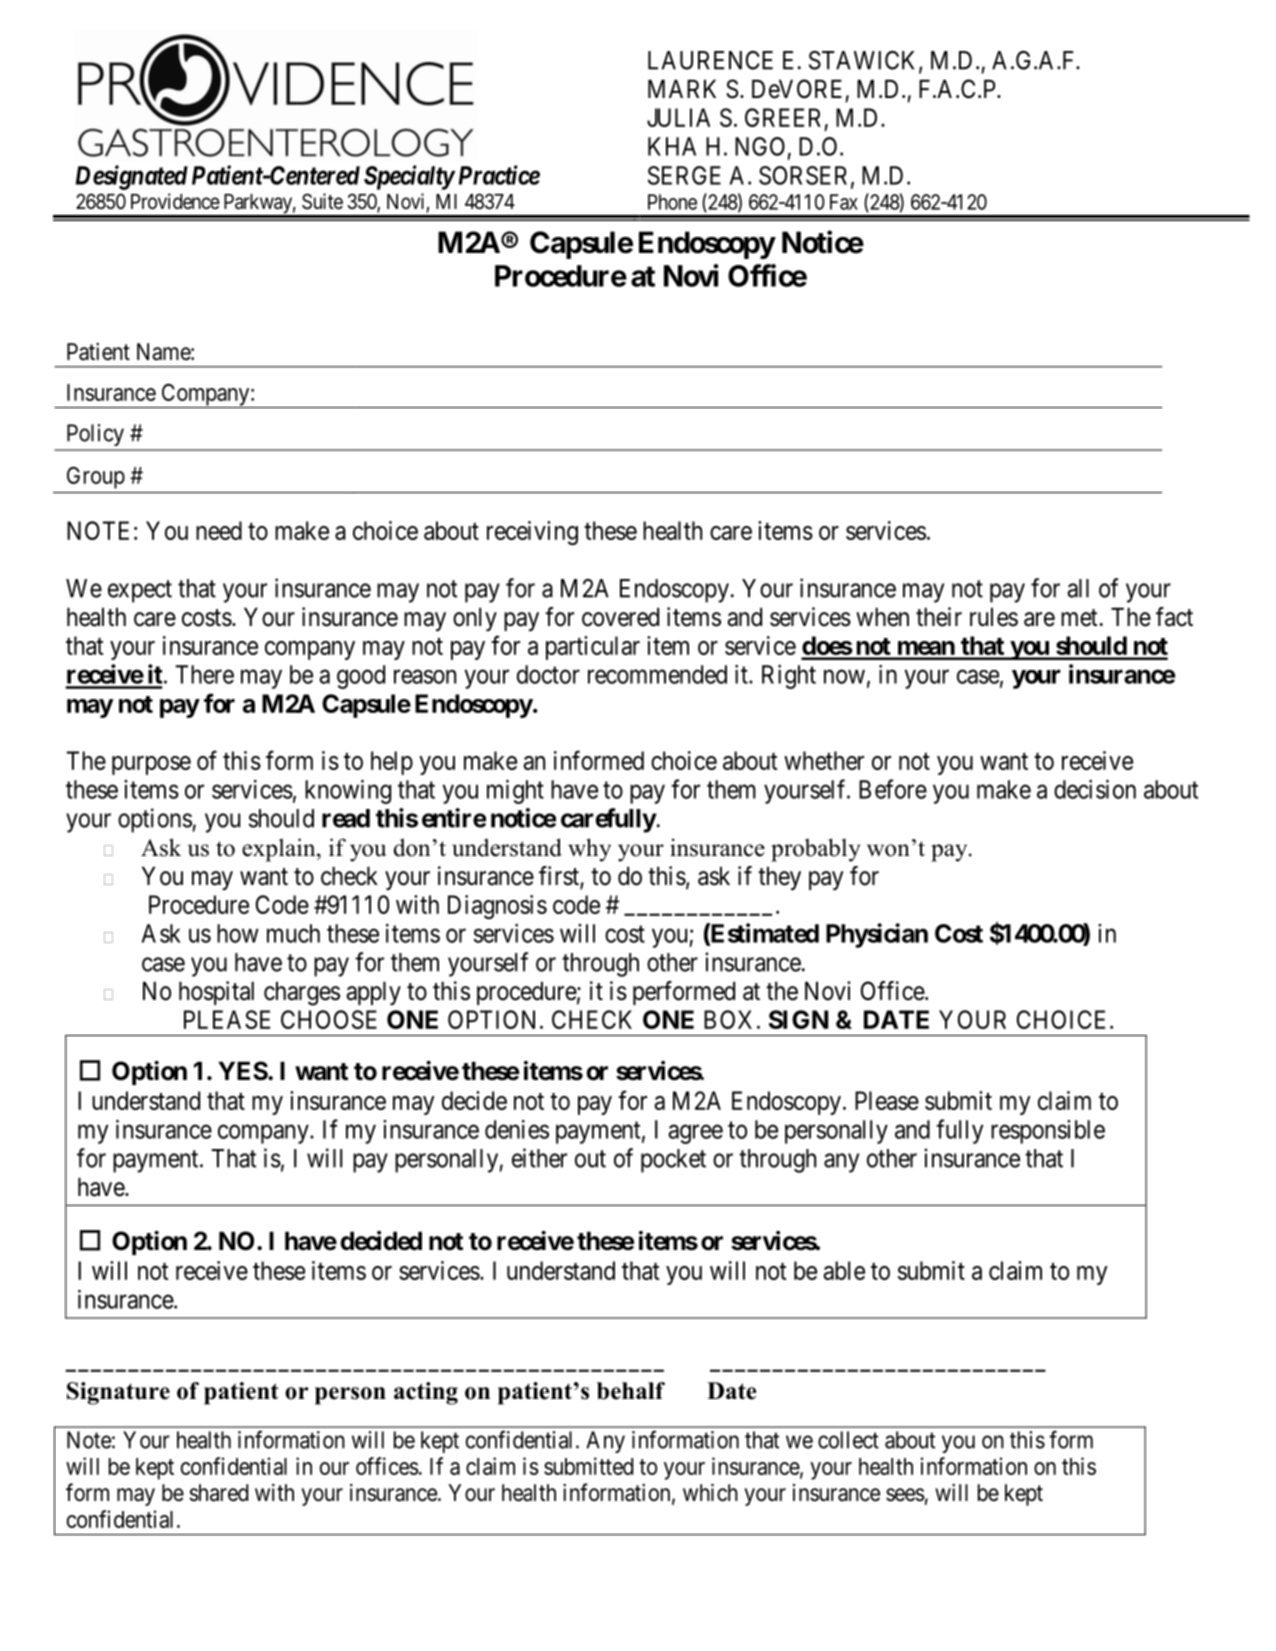 This screenshot has height=1651, width=1276. I want to click on decision, so click(1095, 789).
